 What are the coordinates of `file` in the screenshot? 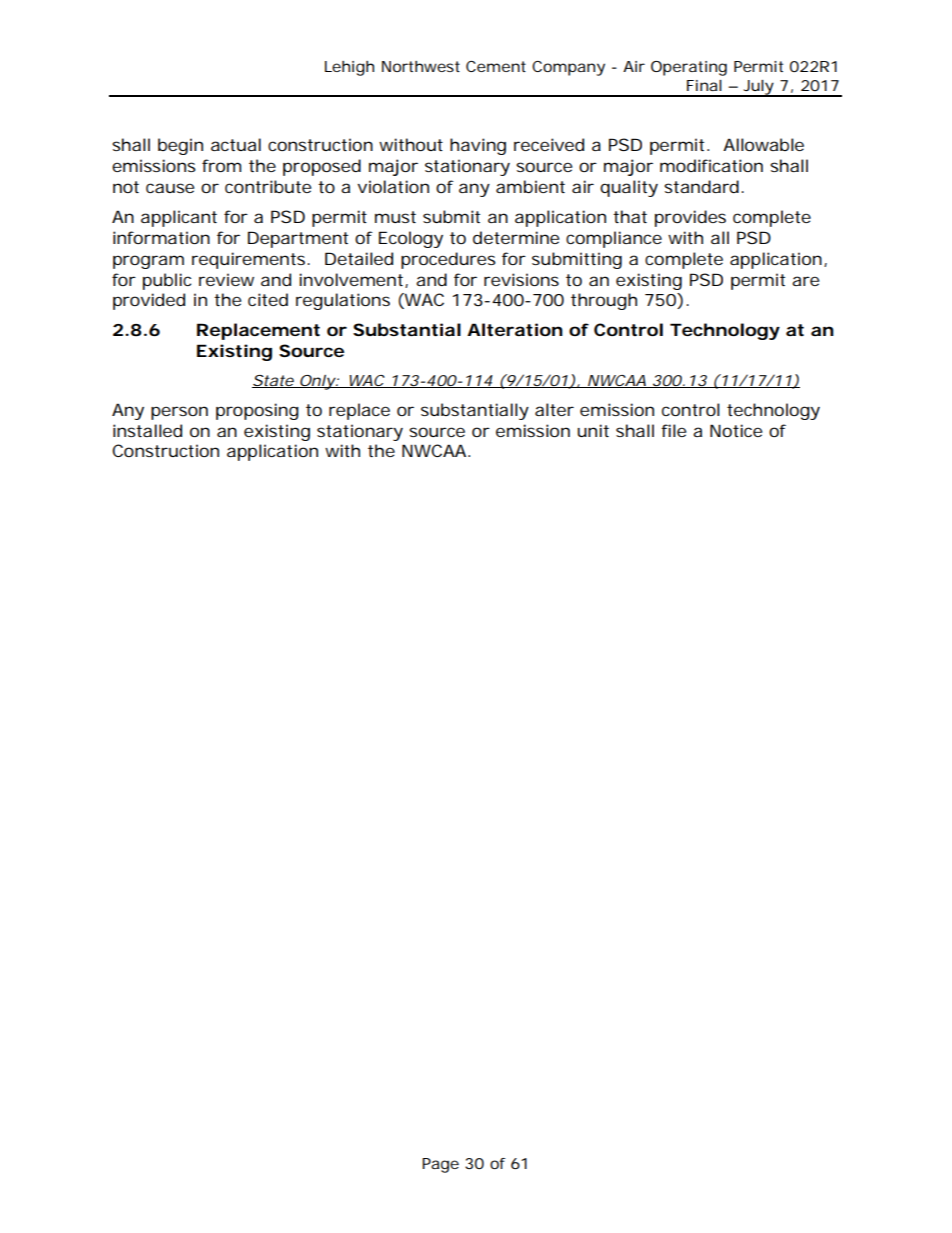 It's located at (673, 430).
